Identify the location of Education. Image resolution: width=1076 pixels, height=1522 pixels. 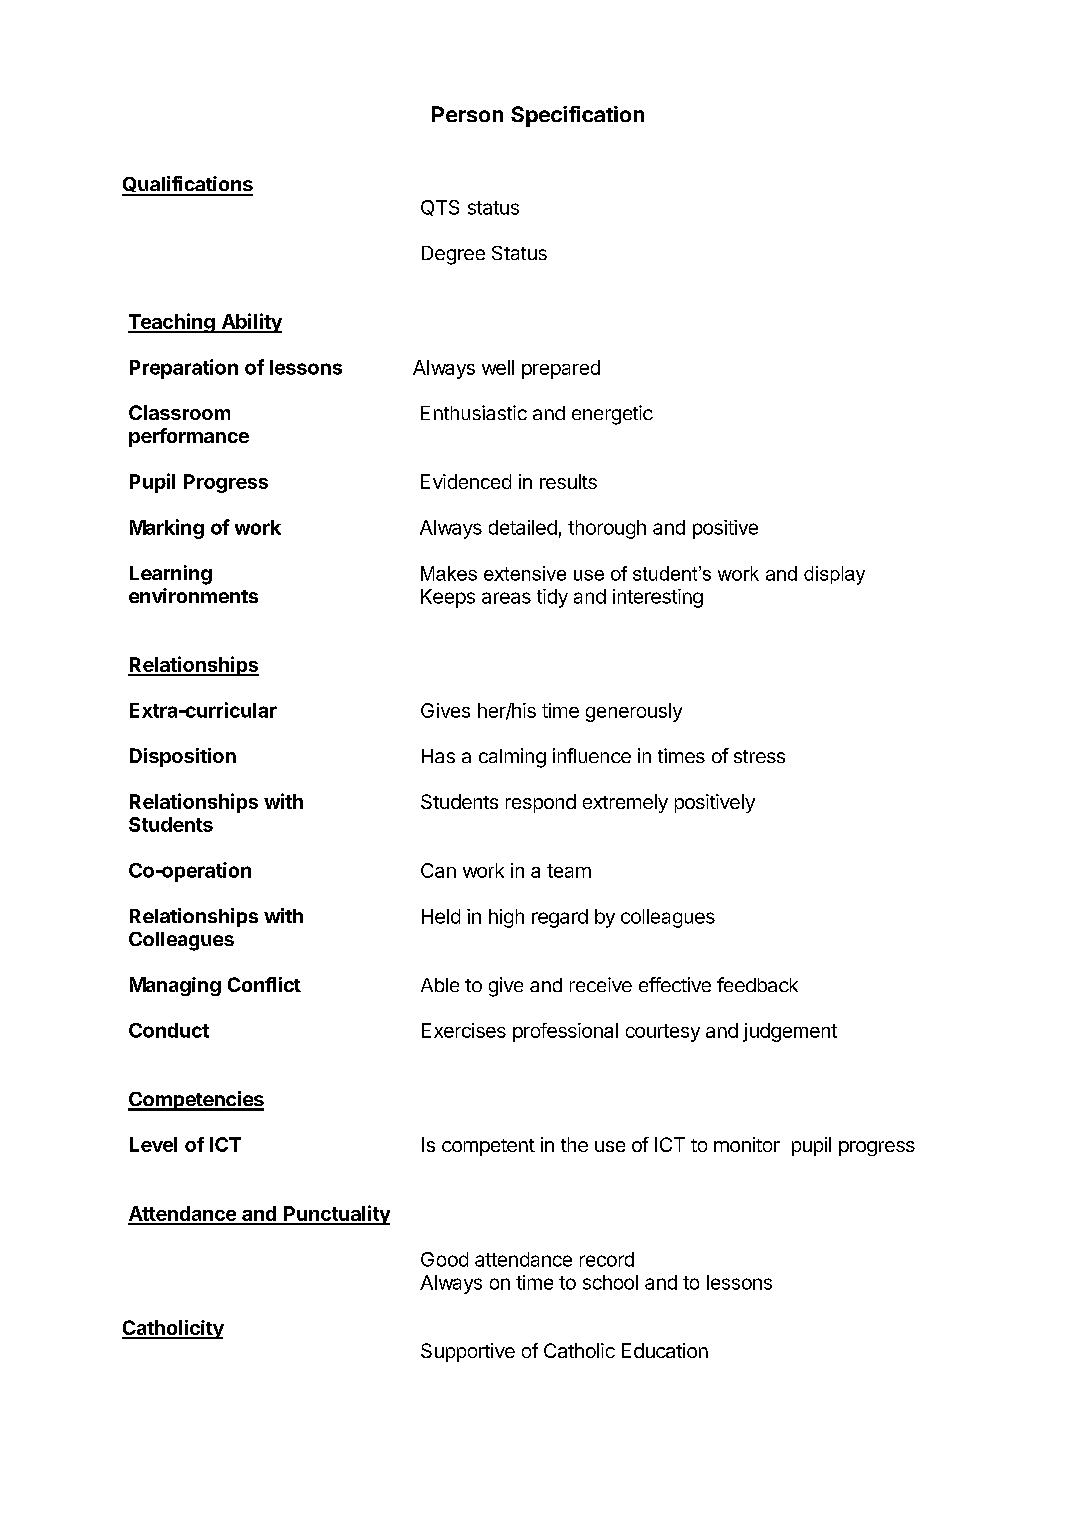
(665, 1350).
